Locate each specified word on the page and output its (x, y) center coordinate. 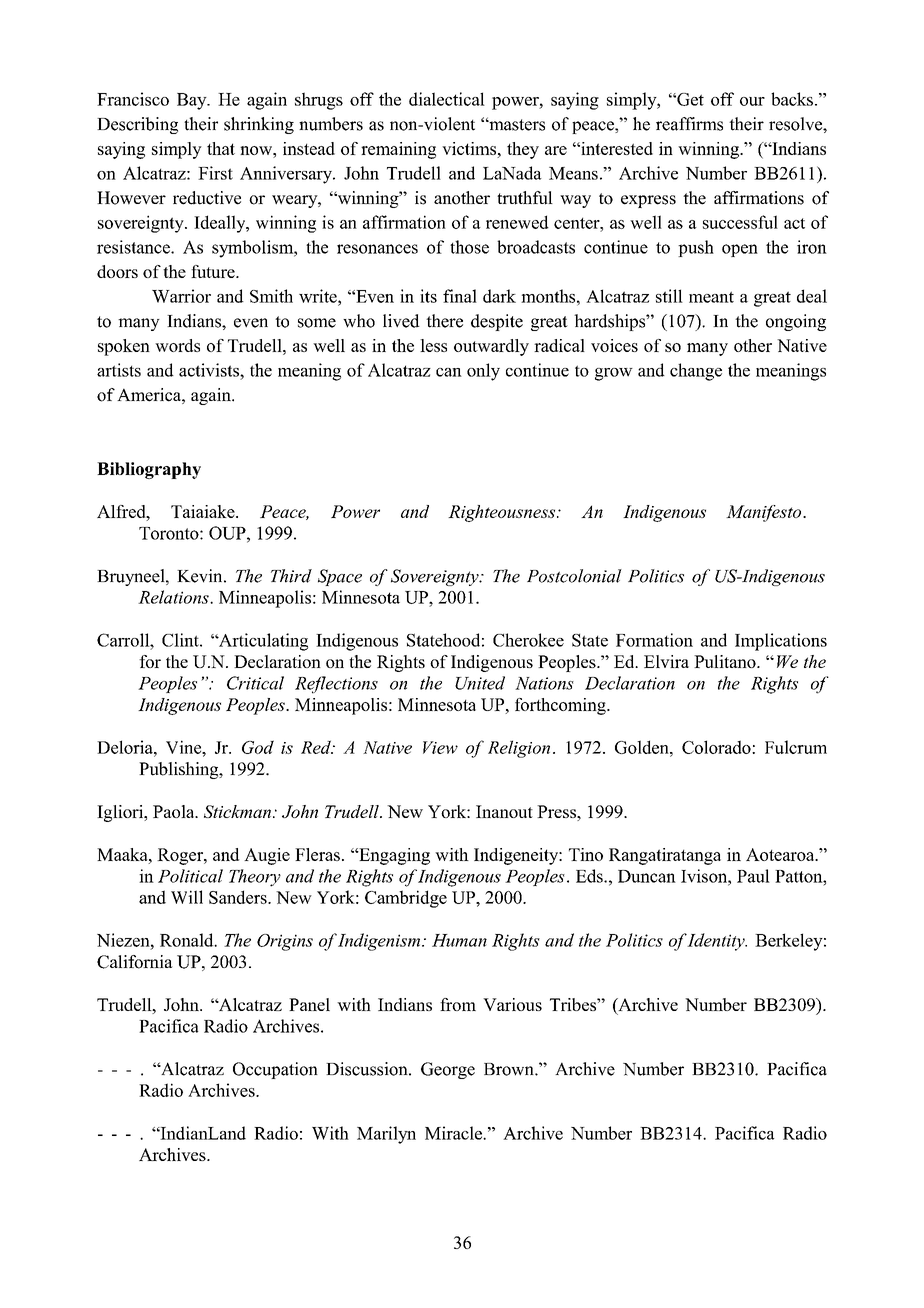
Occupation (275, 1070)
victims (470, 148)
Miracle (454, 1133)
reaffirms (689, 124)
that (221, 148)
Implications (781, 642)
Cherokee (528, 640)
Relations (174, 597)
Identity (716, 942)
